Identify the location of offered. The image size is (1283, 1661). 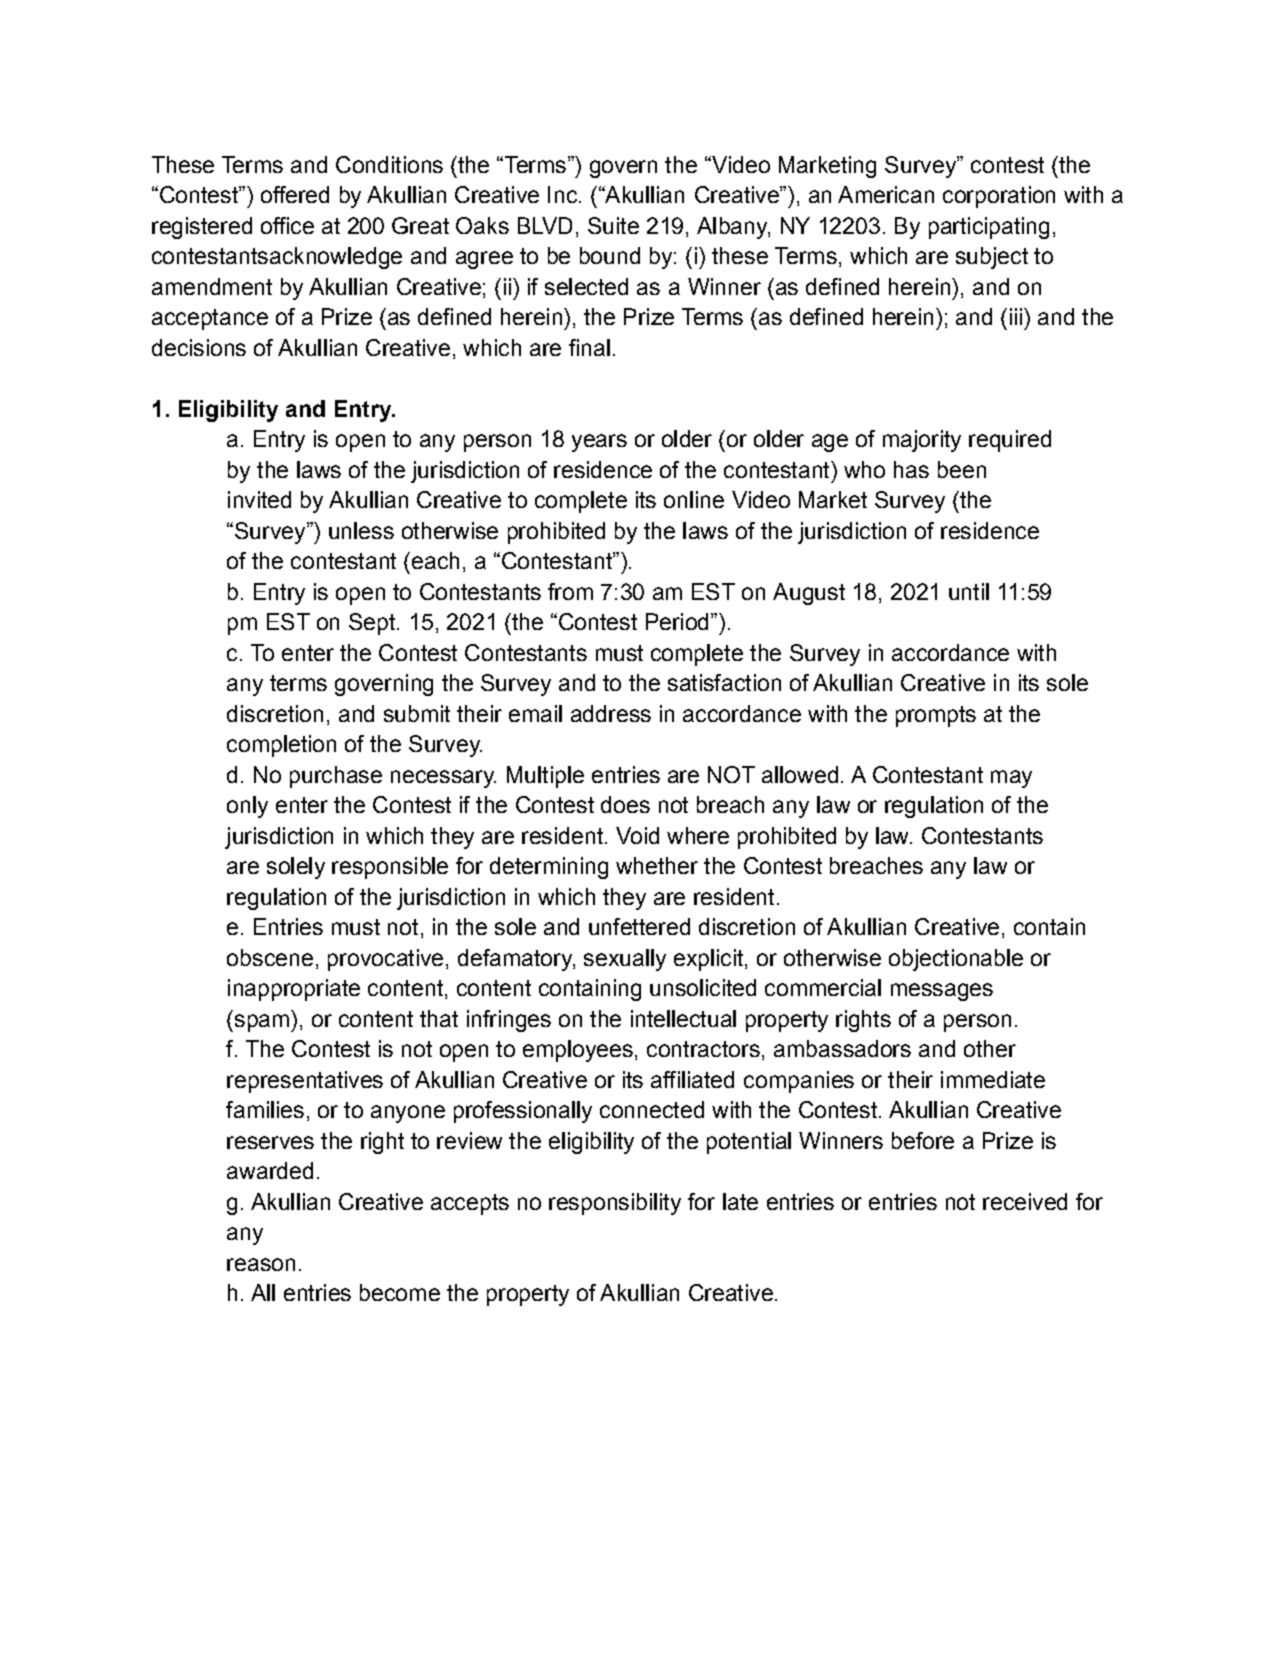
(295, 194).
